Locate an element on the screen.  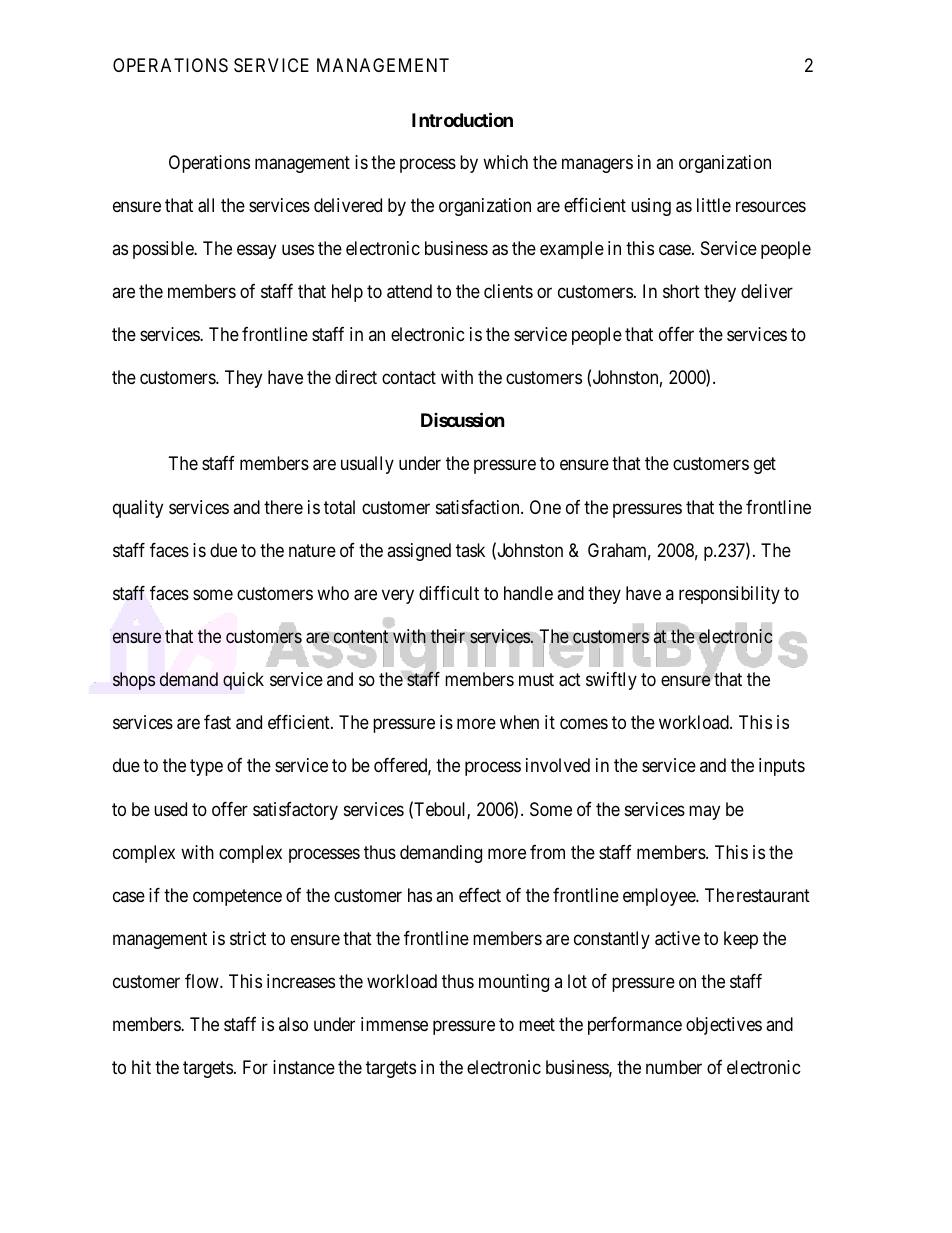
Introduction is located at coordinates (462, 119).
